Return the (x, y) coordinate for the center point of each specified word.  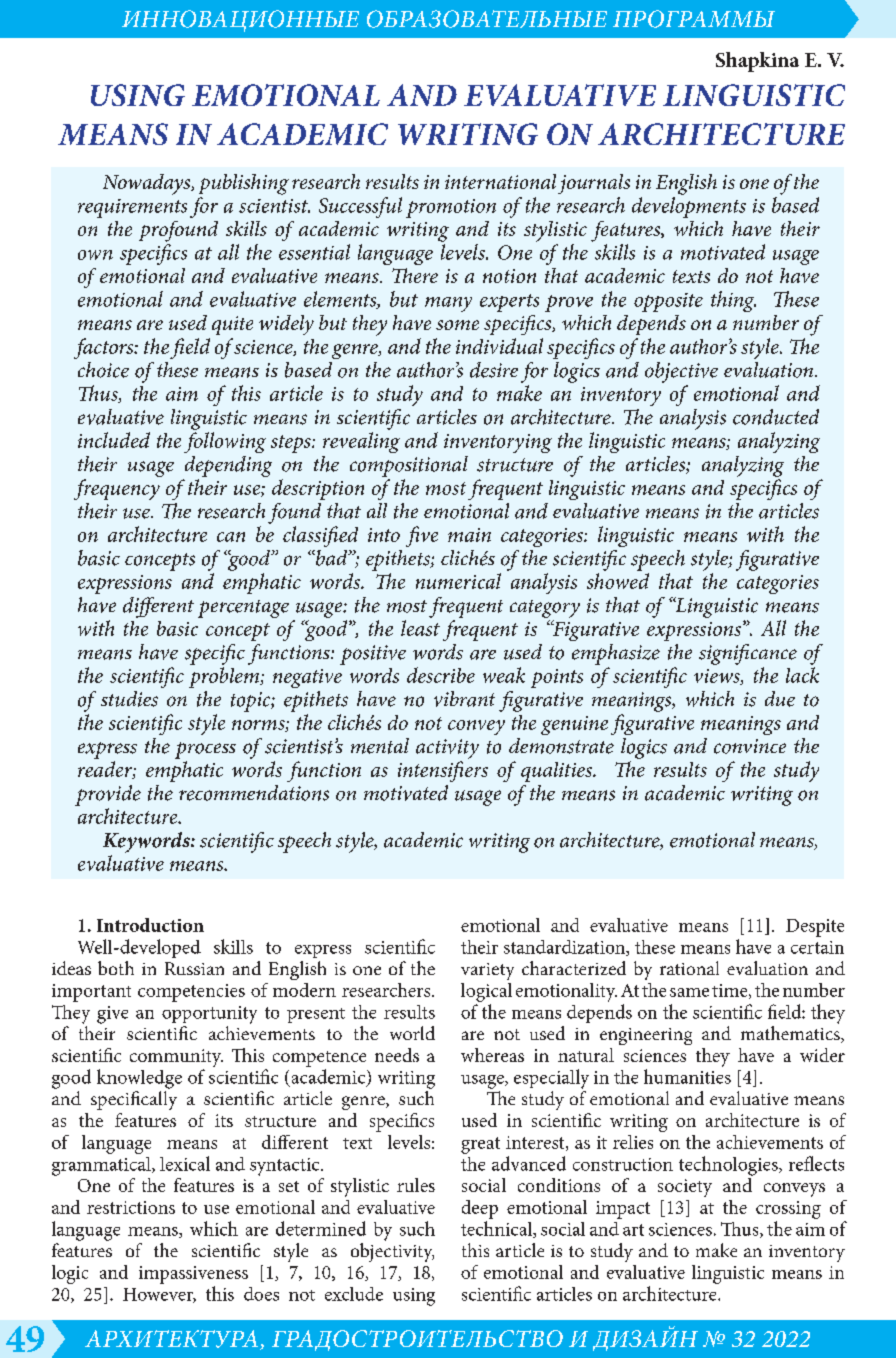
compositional (409, 466)
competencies (191, 993)
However (159, 1295)
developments (689, 207)
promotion (451, 208)
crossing (788, 1210)
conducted (776, 417)
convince (750, 746)
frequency (117, 489)
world (412, 1033)
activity (447, 749)
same (689, 992)
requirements (132, 208)
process (205, 750)
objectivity (392, 1252)
